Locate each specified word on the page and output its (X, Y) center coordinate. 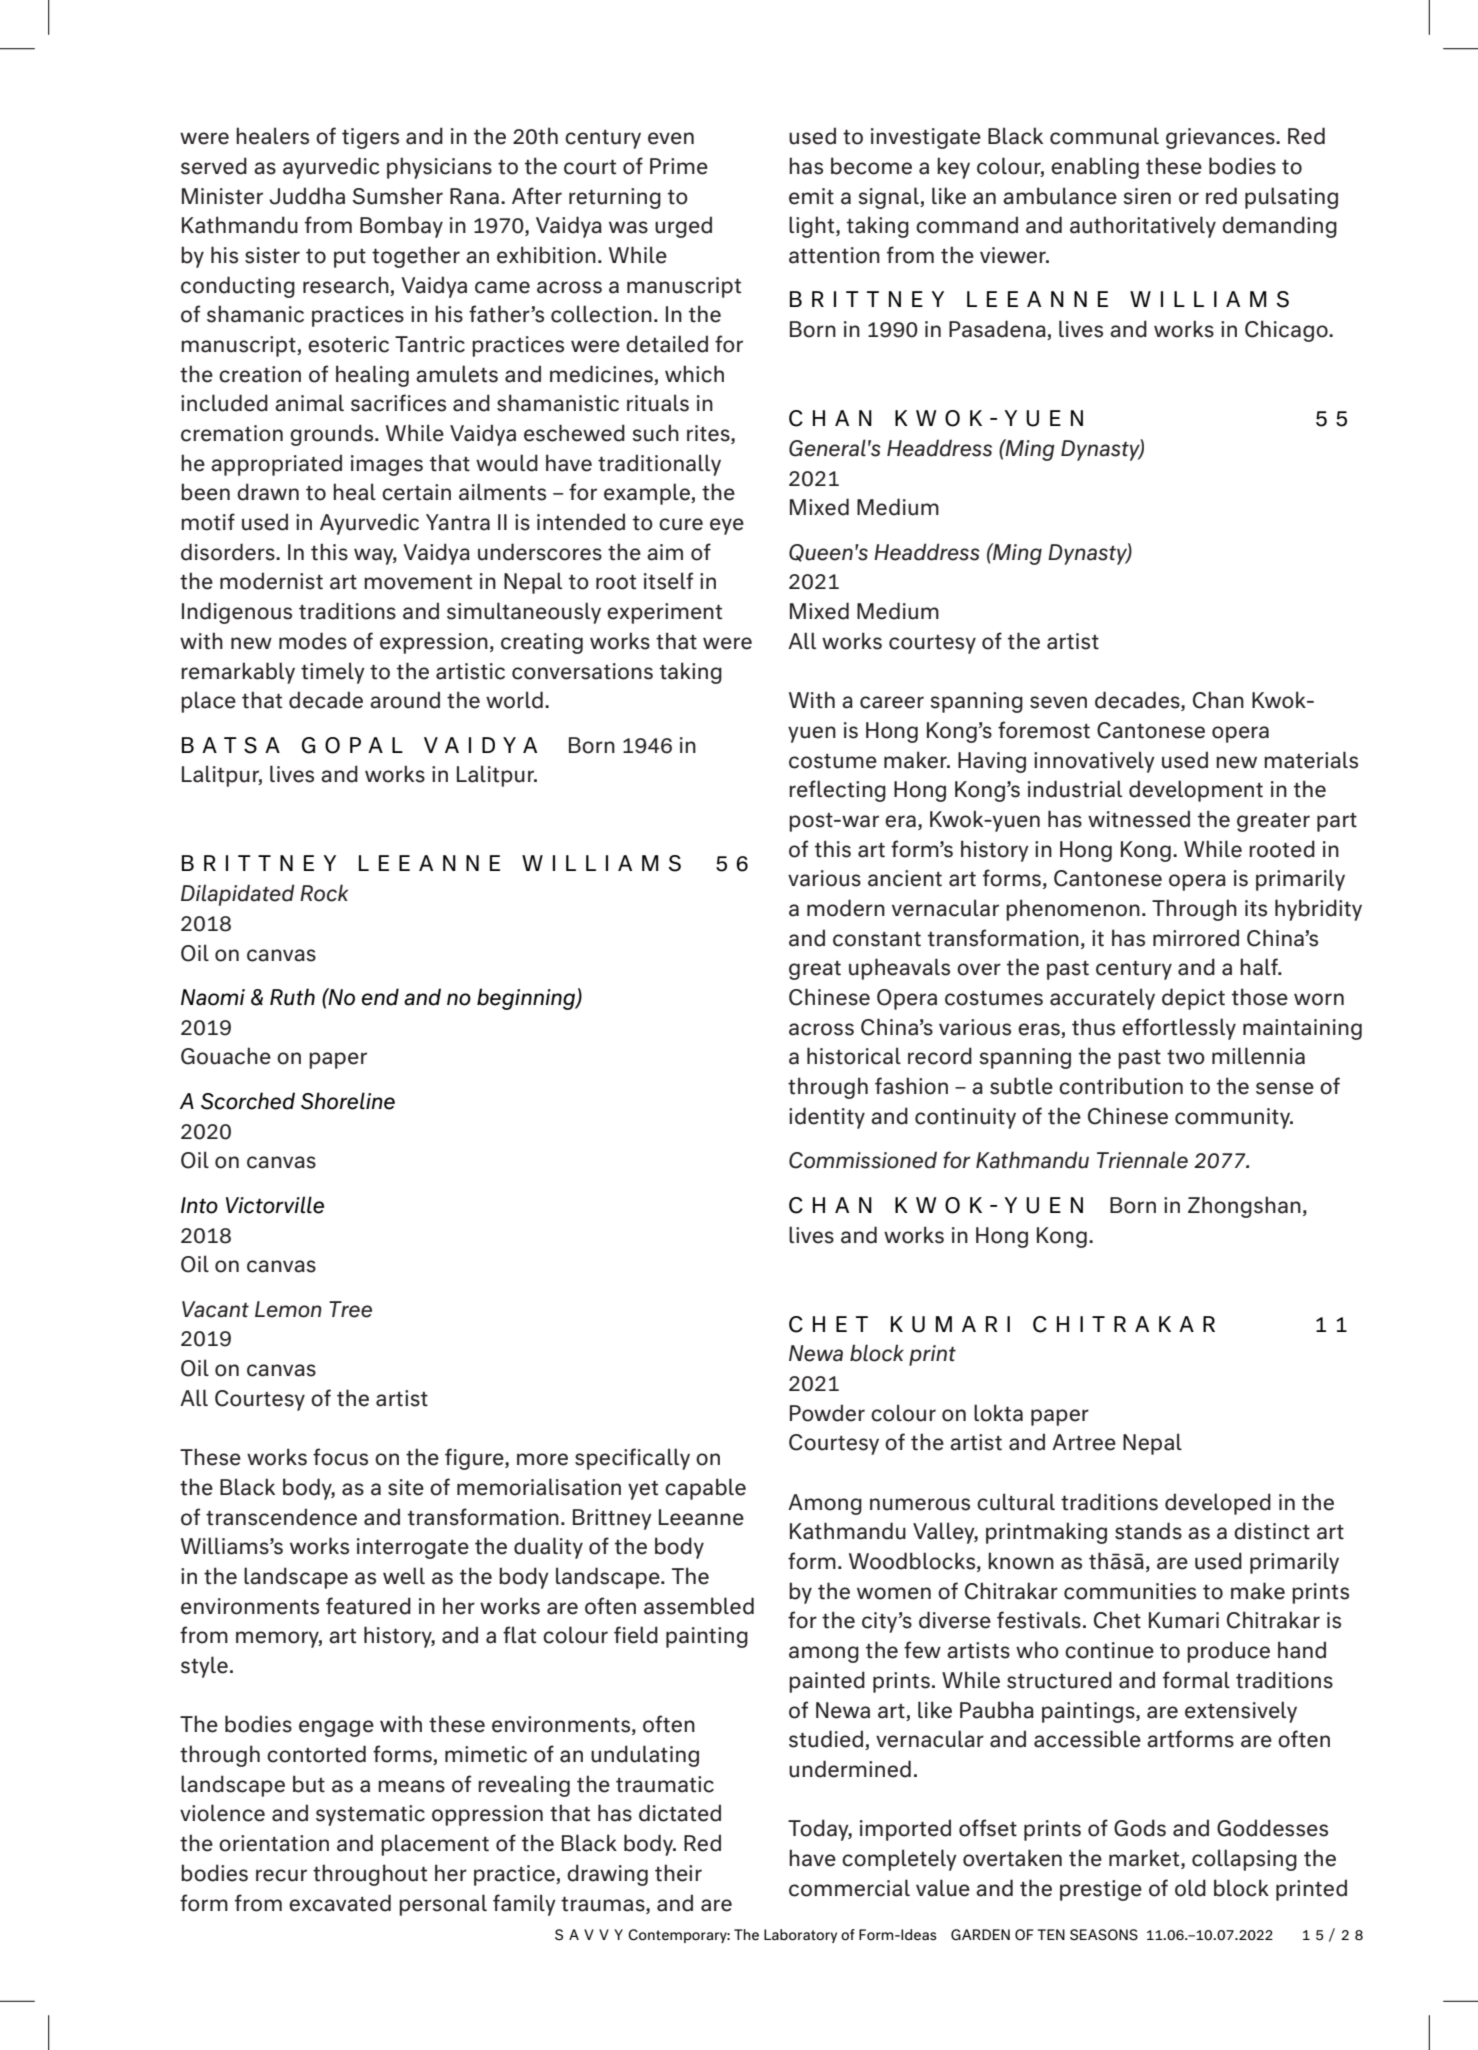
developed (1218, 1504)
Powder (827, 1413)
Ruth (292, 997)
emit (811, 196)
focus (340, 1457)
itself (668, 581)
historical (854, 1056)
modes (313, 641)
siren (1147, 196)
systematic (370, 1815)
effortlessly (1179, 1029)
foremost (1044, 730)
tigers (370, 138)
